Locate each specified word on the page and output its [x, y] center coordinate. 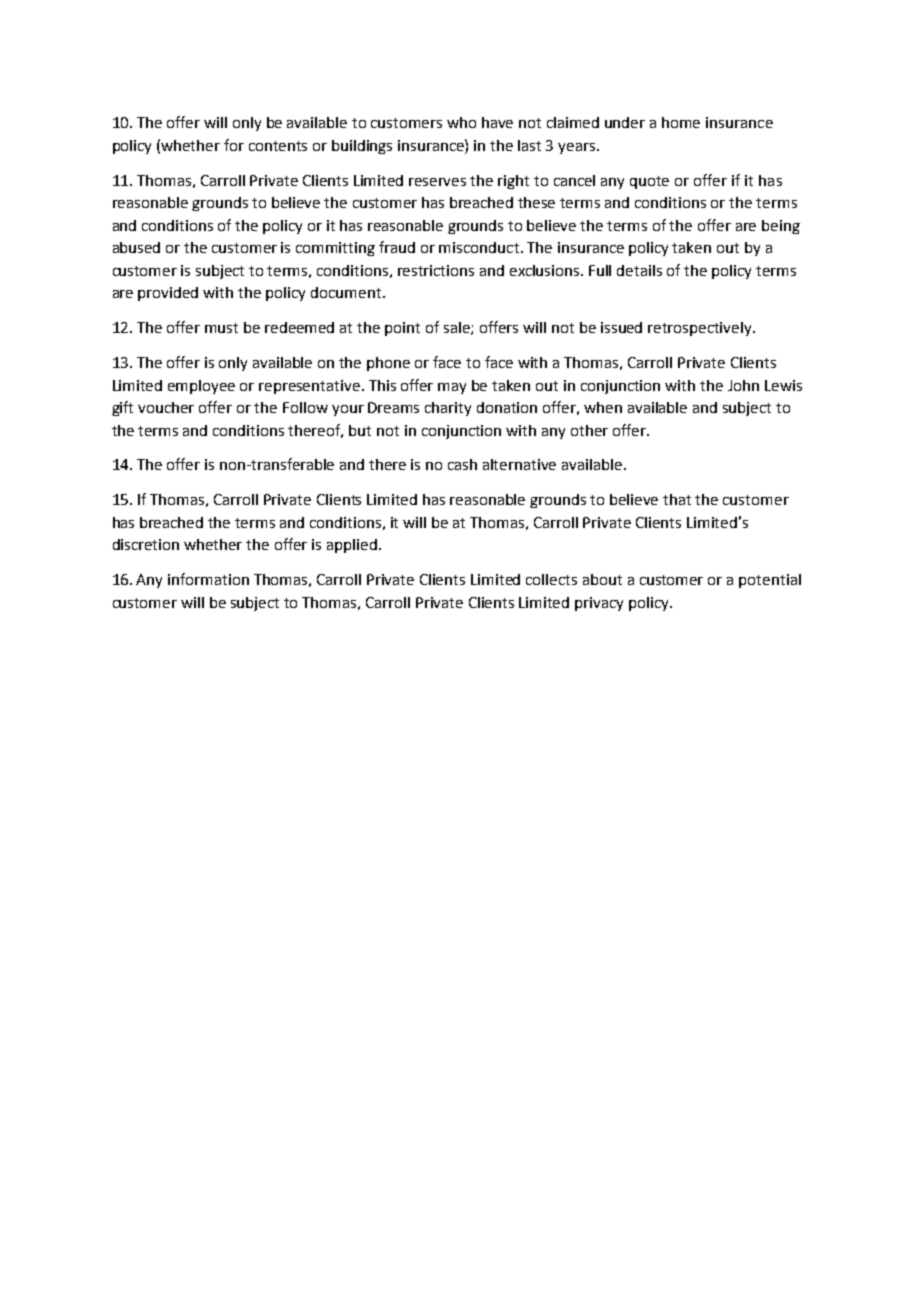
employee [201, 387]
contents [278, 146]
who [461, 122]
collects [551, 579]
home [681, 122]
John [743, 385]
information [208, 579]
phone [388, 364]
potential [770, 581]
